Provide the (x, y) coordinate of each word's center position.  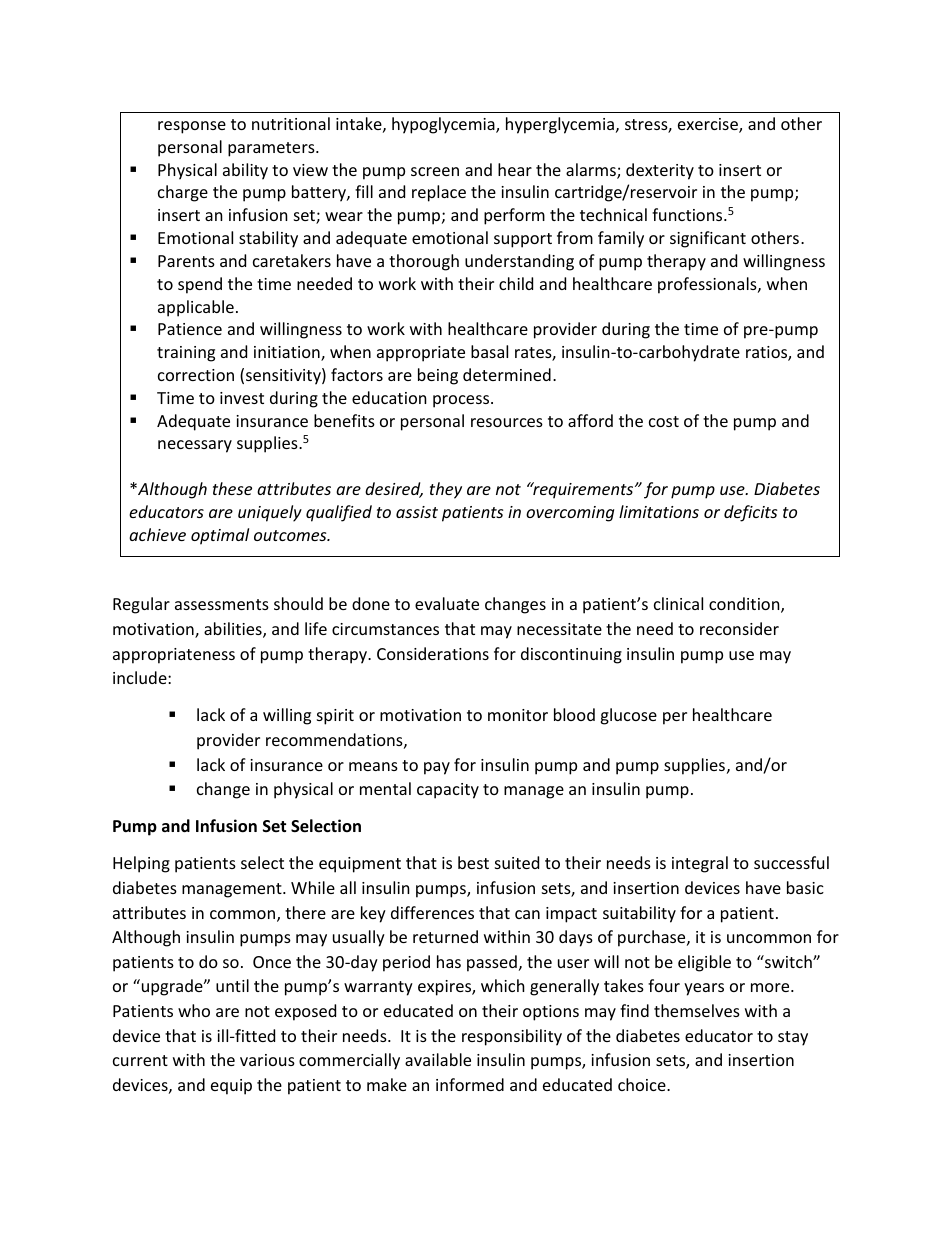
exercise (709, 125)
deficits (750, 513)
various (267, 1060)
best (473, 862)
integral (700, 864)
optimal (220, 536)
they (446, 490)
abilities (234, 630)
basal (489, 351)
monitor (518, 715)
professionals (708, 285)
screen (435, 171)
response (192, 127)
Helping (141, 864)
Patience (190, 329)
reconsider (739, 628)
